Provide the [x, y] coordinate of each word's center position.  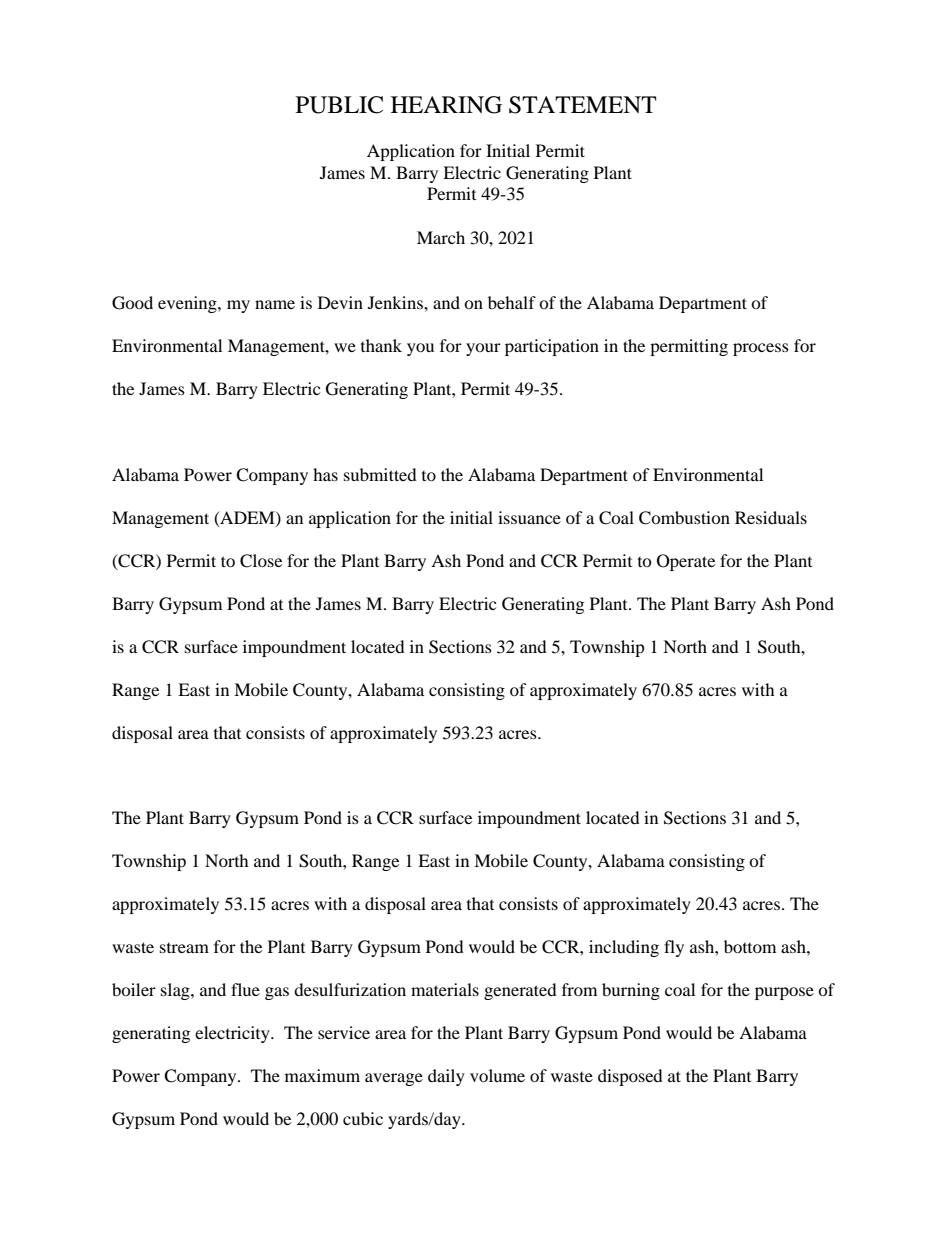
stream [184, 948]
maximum [322, 1075]
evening [188, 304]
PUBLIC [339, 105]
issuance [529, 517]
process [761, 349]
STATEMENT [583, 105]
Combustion [684, 518]
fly [674, 948]
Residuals [771, 517]
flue [245, 989]
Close [261, 561]
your [483, 349]
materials [445, 989]
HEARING [446, 105]
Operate [686, 562]
